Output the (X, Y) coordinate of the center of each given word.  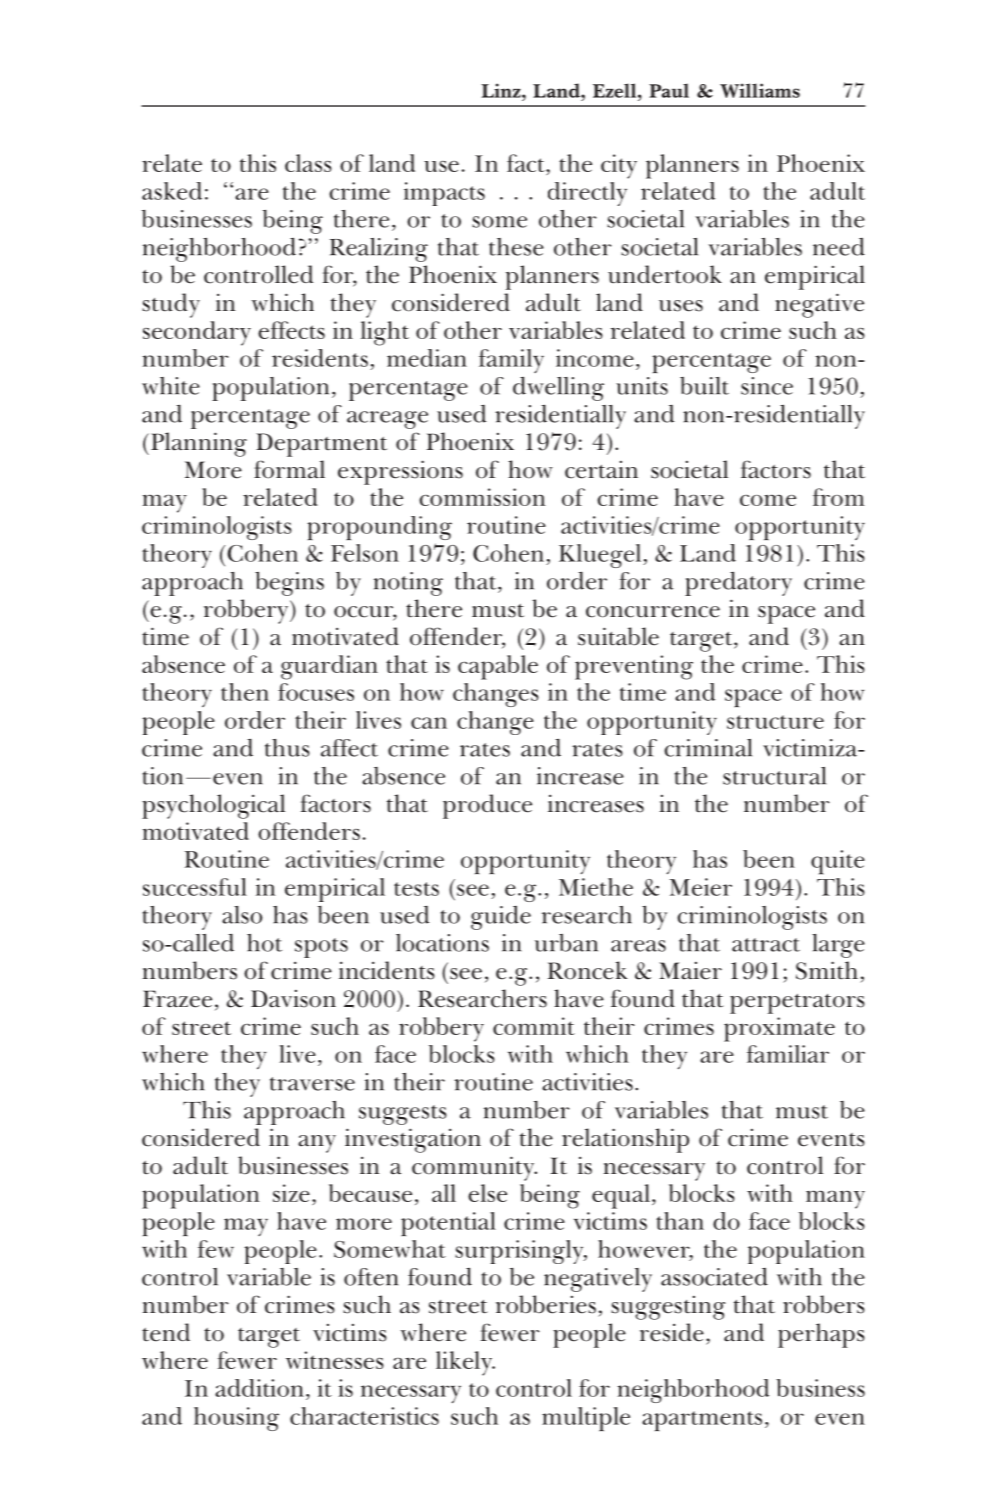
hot (264, 943)
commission (482, 497)
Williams (760, 90)
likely (465, 1363)
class (308, 163)
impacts (444, 194)
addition (259, 1388)
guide (501, 918)
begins (289, 584)
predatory (738, 583)
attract (766, 945)
